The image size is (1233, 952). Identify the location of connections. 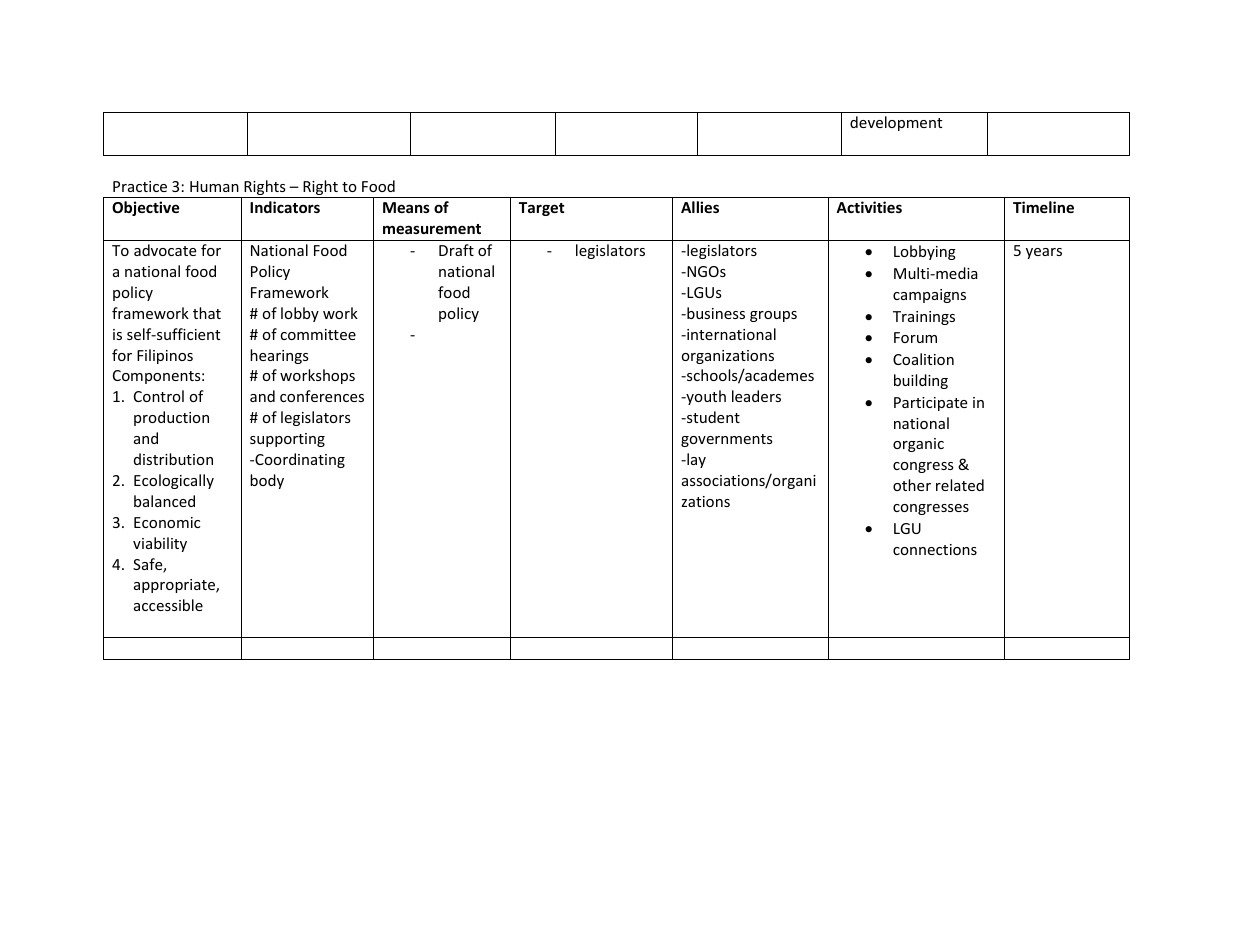
(935, 549).
